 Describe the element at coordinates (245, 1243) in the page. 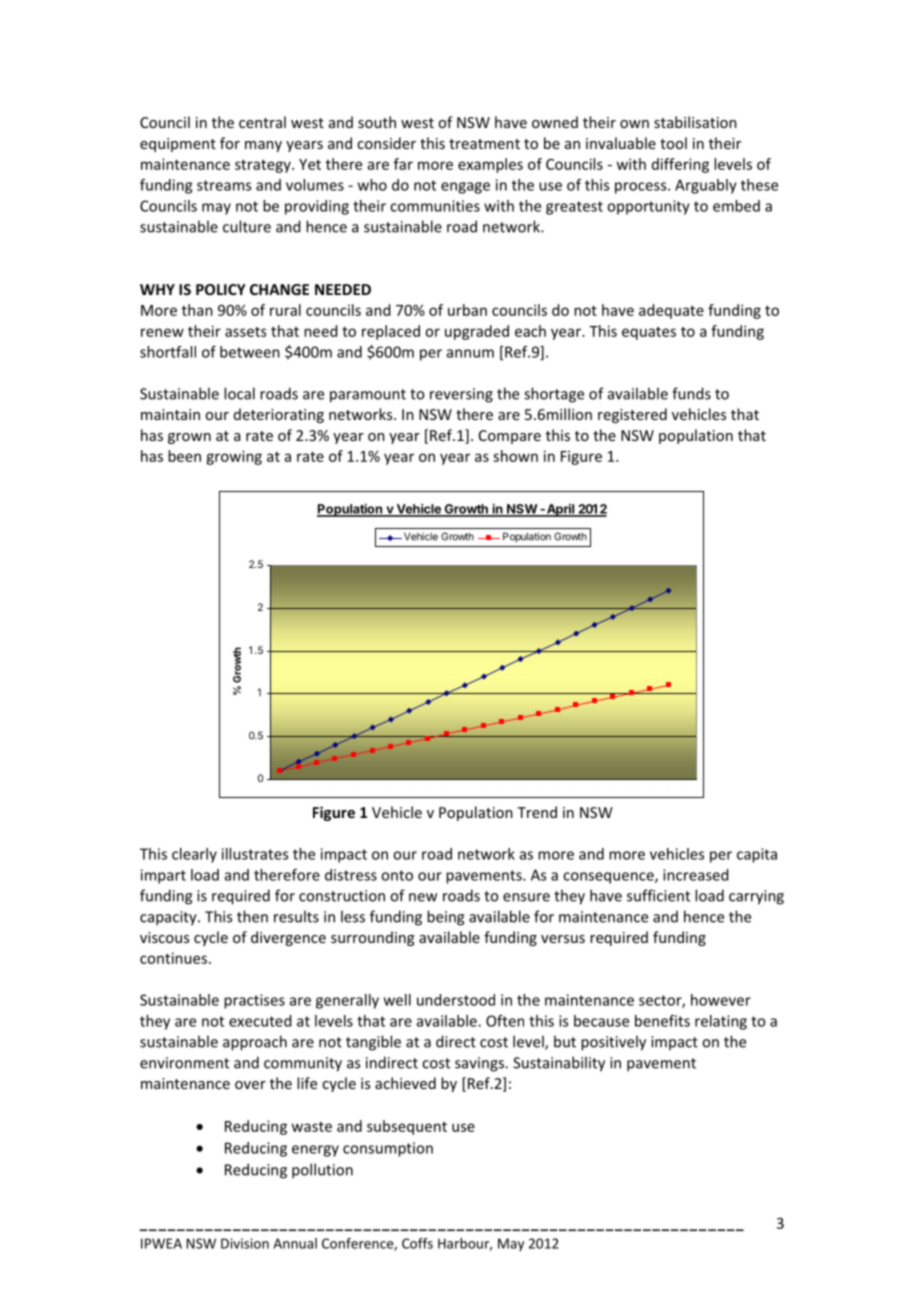

I see `Division` at that location.
